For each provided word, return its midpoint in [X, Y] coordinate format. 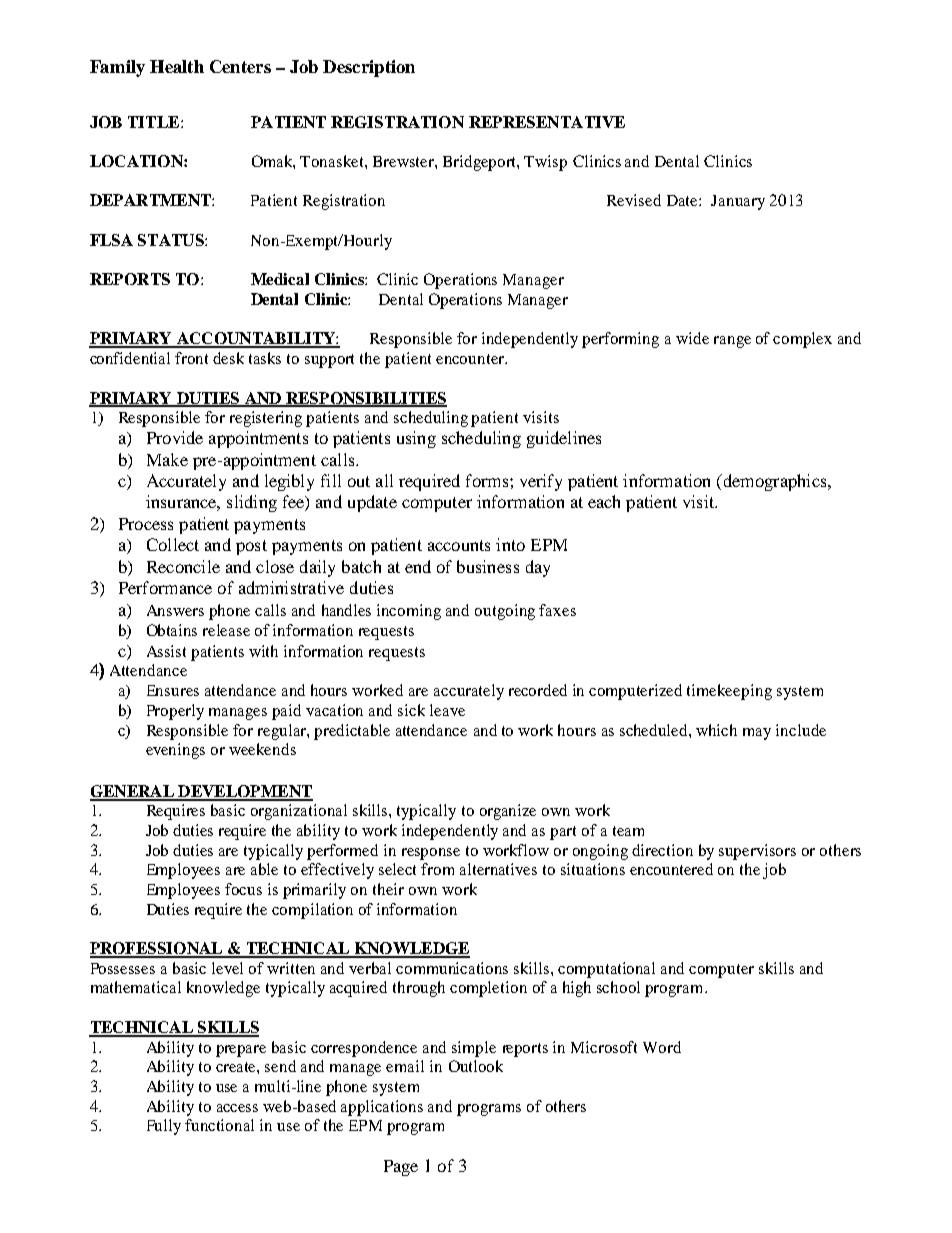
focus [243, 889]
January [738, 202]
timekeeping [729, 692]
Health [177, 66]
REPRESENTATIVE [547, 122]
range [732, 342]
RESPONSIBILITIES [365, 399]
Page [401, 1168]
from [437, 869]
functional [219, 1125]
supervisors [757, 852]
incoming [409, 612]
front [191, 358]
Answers [175, 610]
